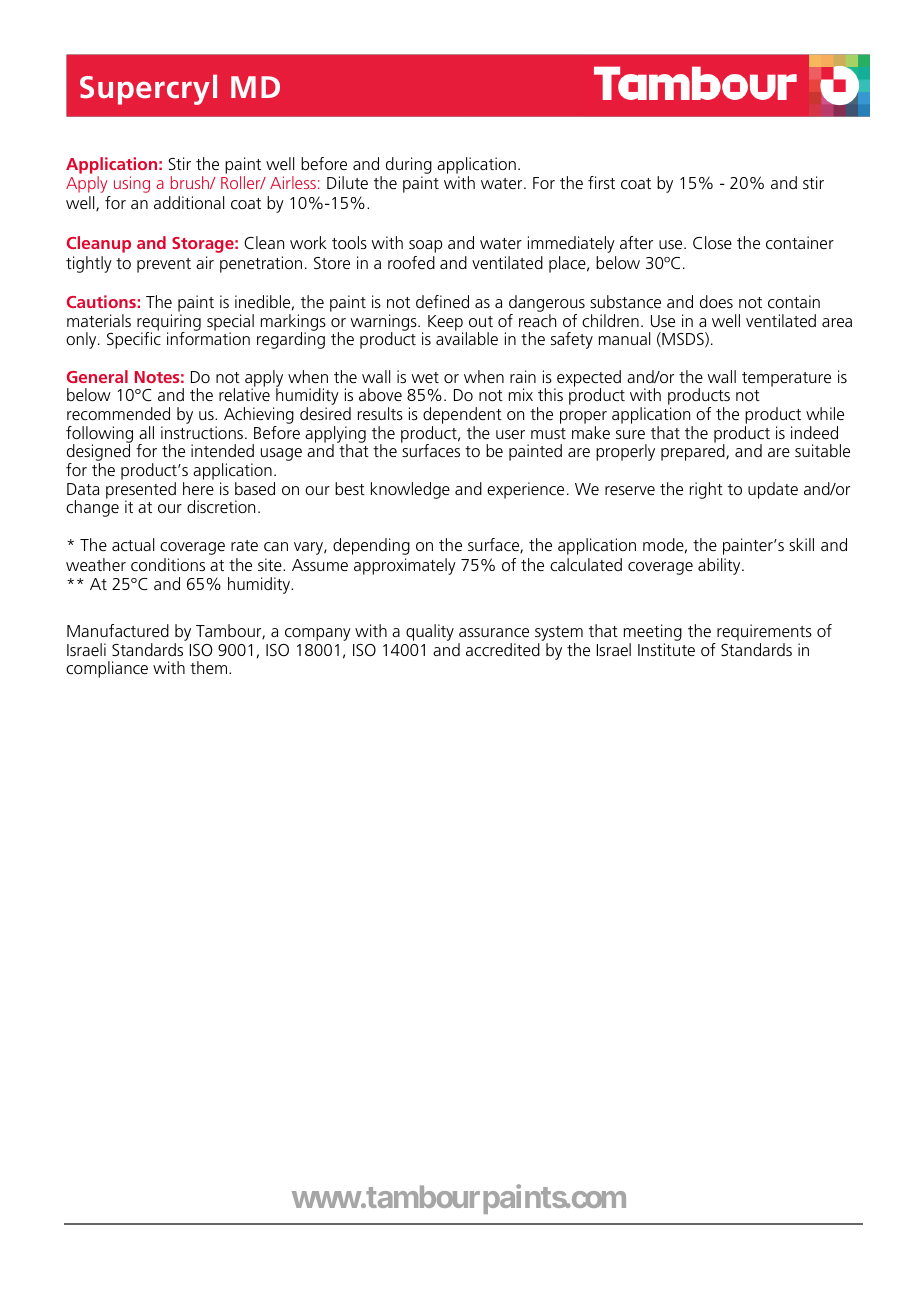 This document has width=924, height=1308. I want to click on requiring, so click(169, 324).
